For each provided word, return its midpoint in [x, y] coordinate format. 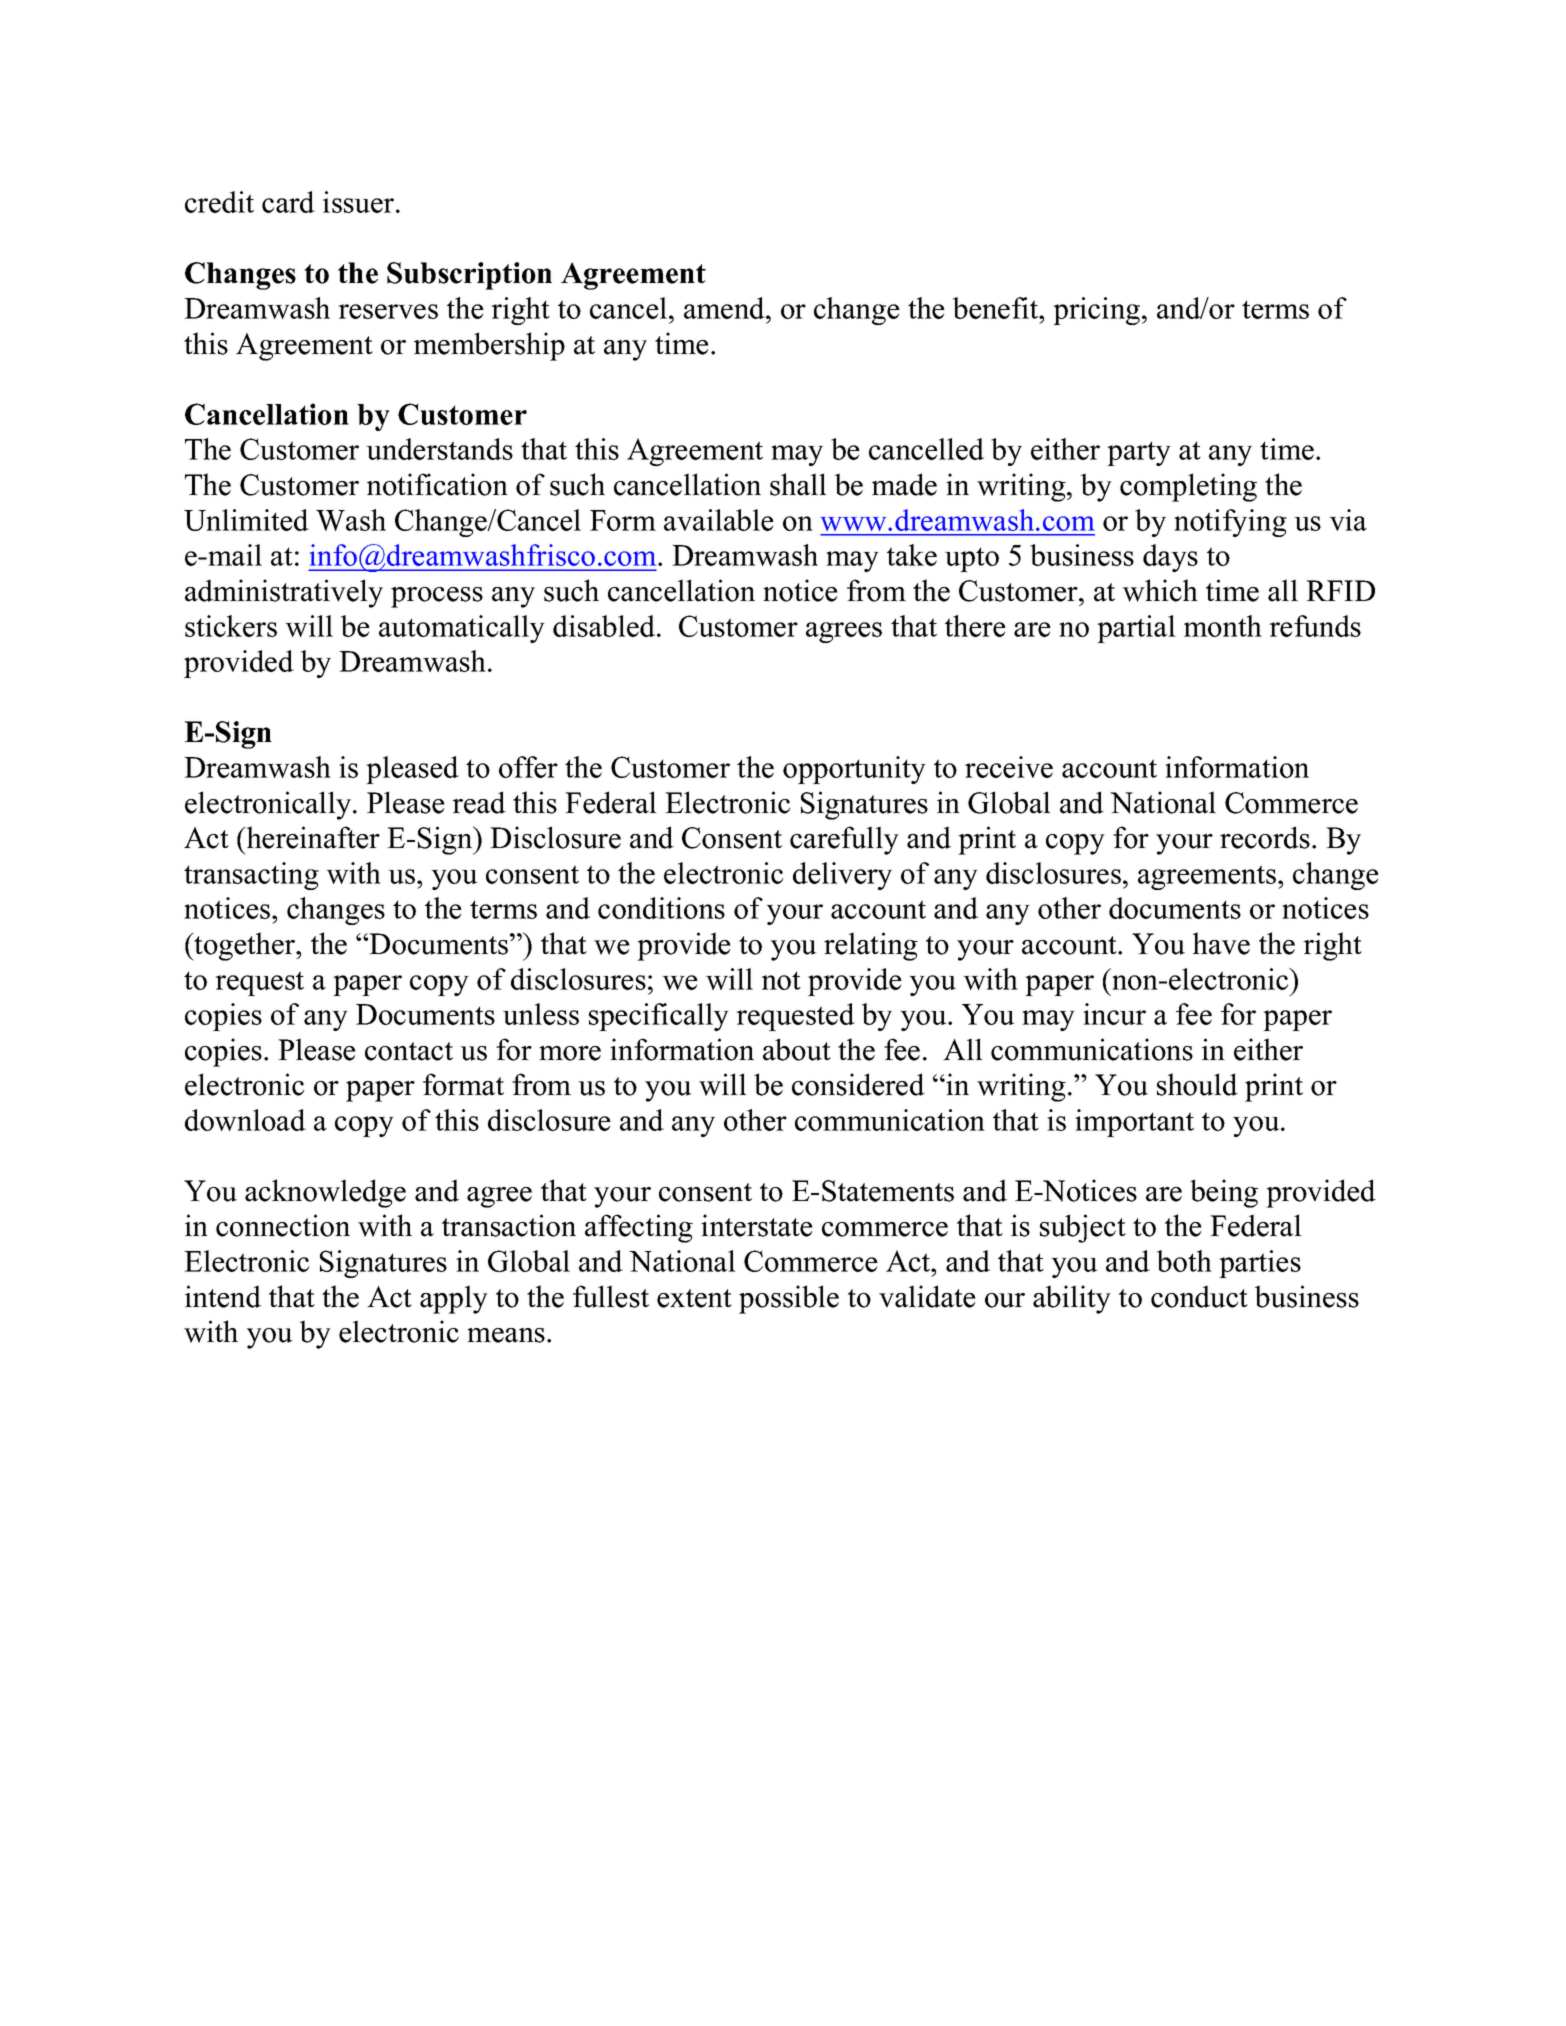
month [1223, 626]
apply [454, 1299]
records [1265, 837]
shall [798, 484]
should [1197, 1084]
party [1139, 453]
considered [858, 1084]
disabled [605, 626]
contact [409, 1051]
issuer [360, 202]
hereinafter [312, 837]
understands [439, 449]
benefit [997, 308]
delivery [842, 876]
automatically [462, 629]
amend [725, 308]
